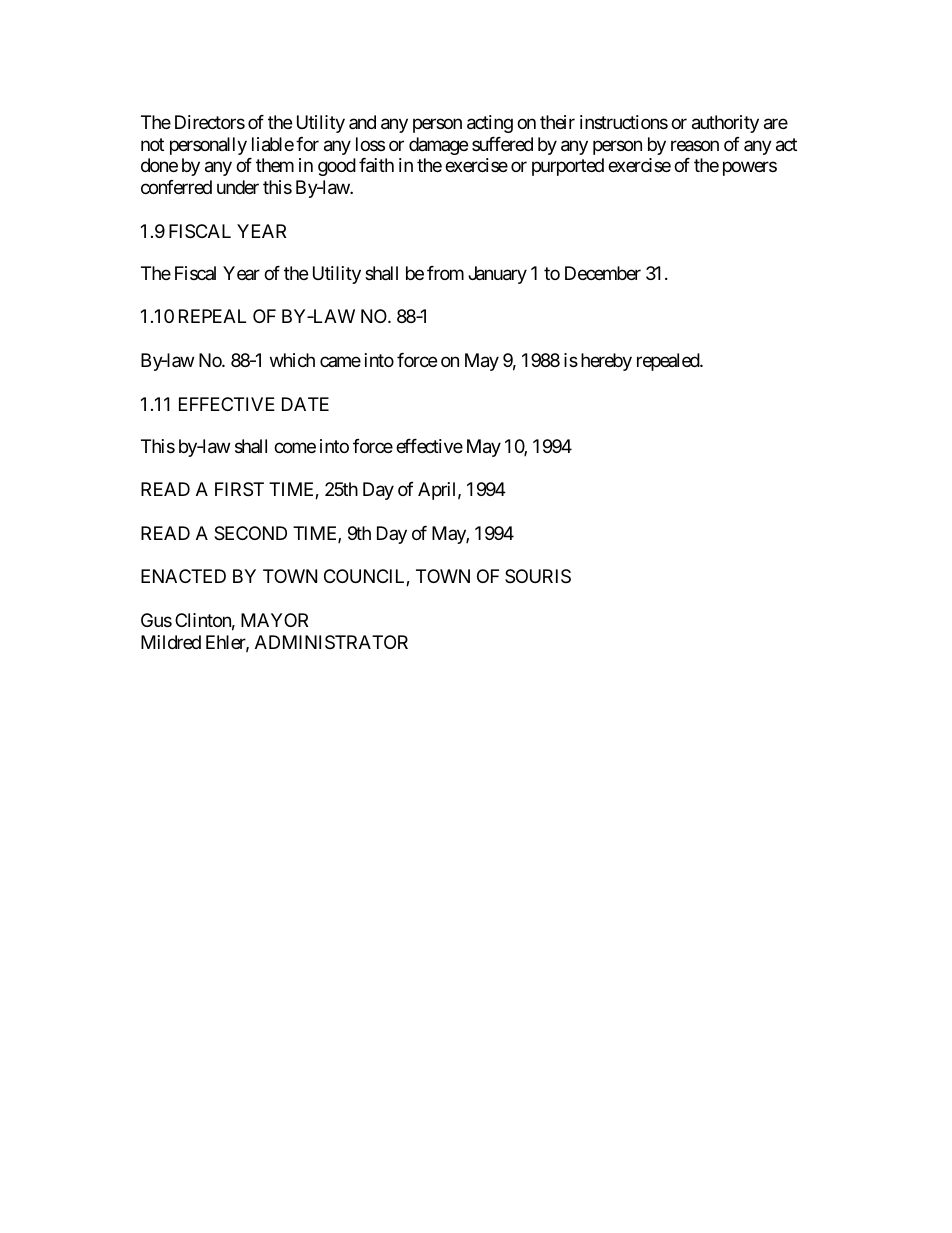 The width and height of the screenshot is (952, 1233). Describe the element at coordinates (438, 146) in the screenshot. I see `damage` at that location.
